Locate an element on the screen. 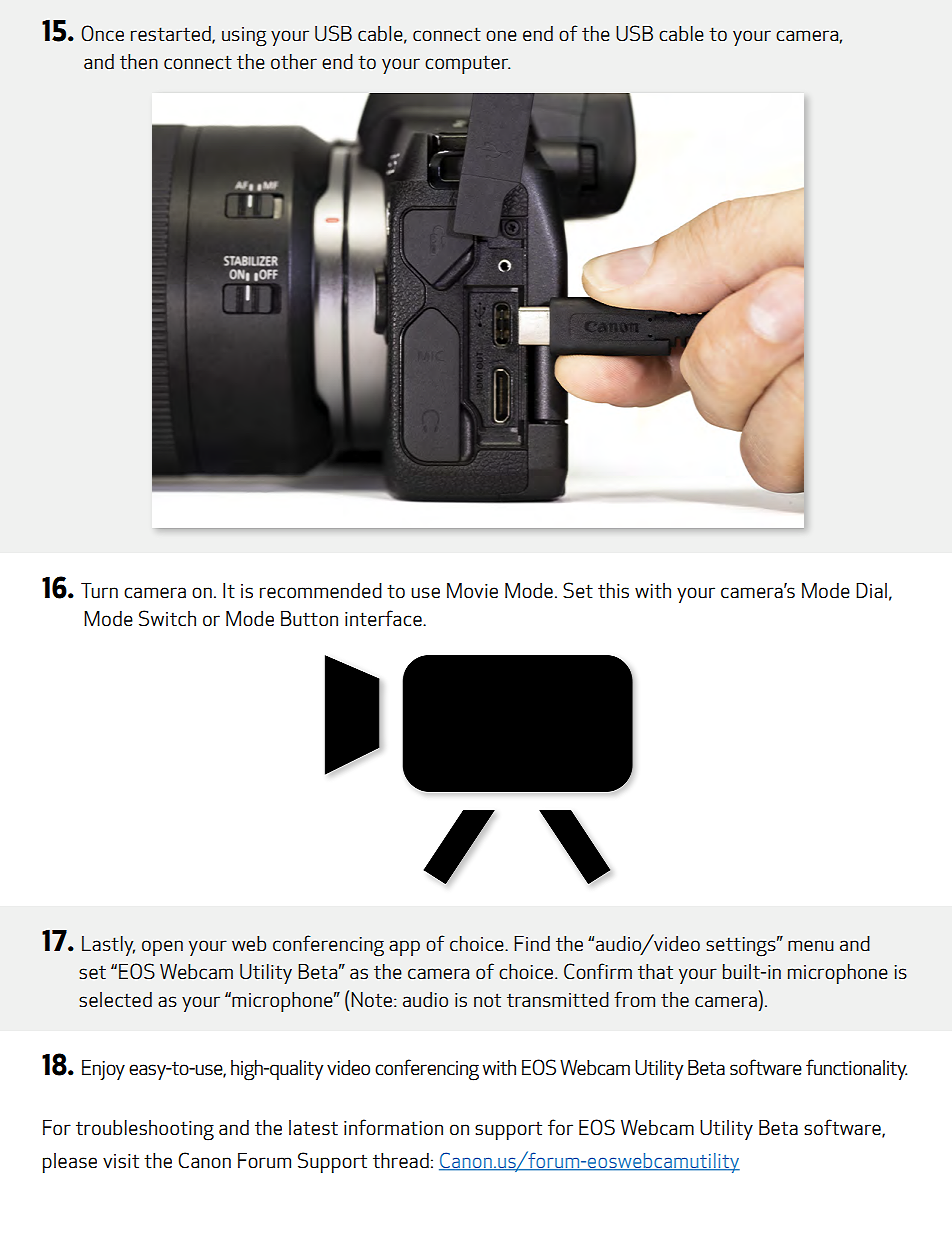 This screenshot has width=952, height=1233. then is located at coordinates (139, 61).
